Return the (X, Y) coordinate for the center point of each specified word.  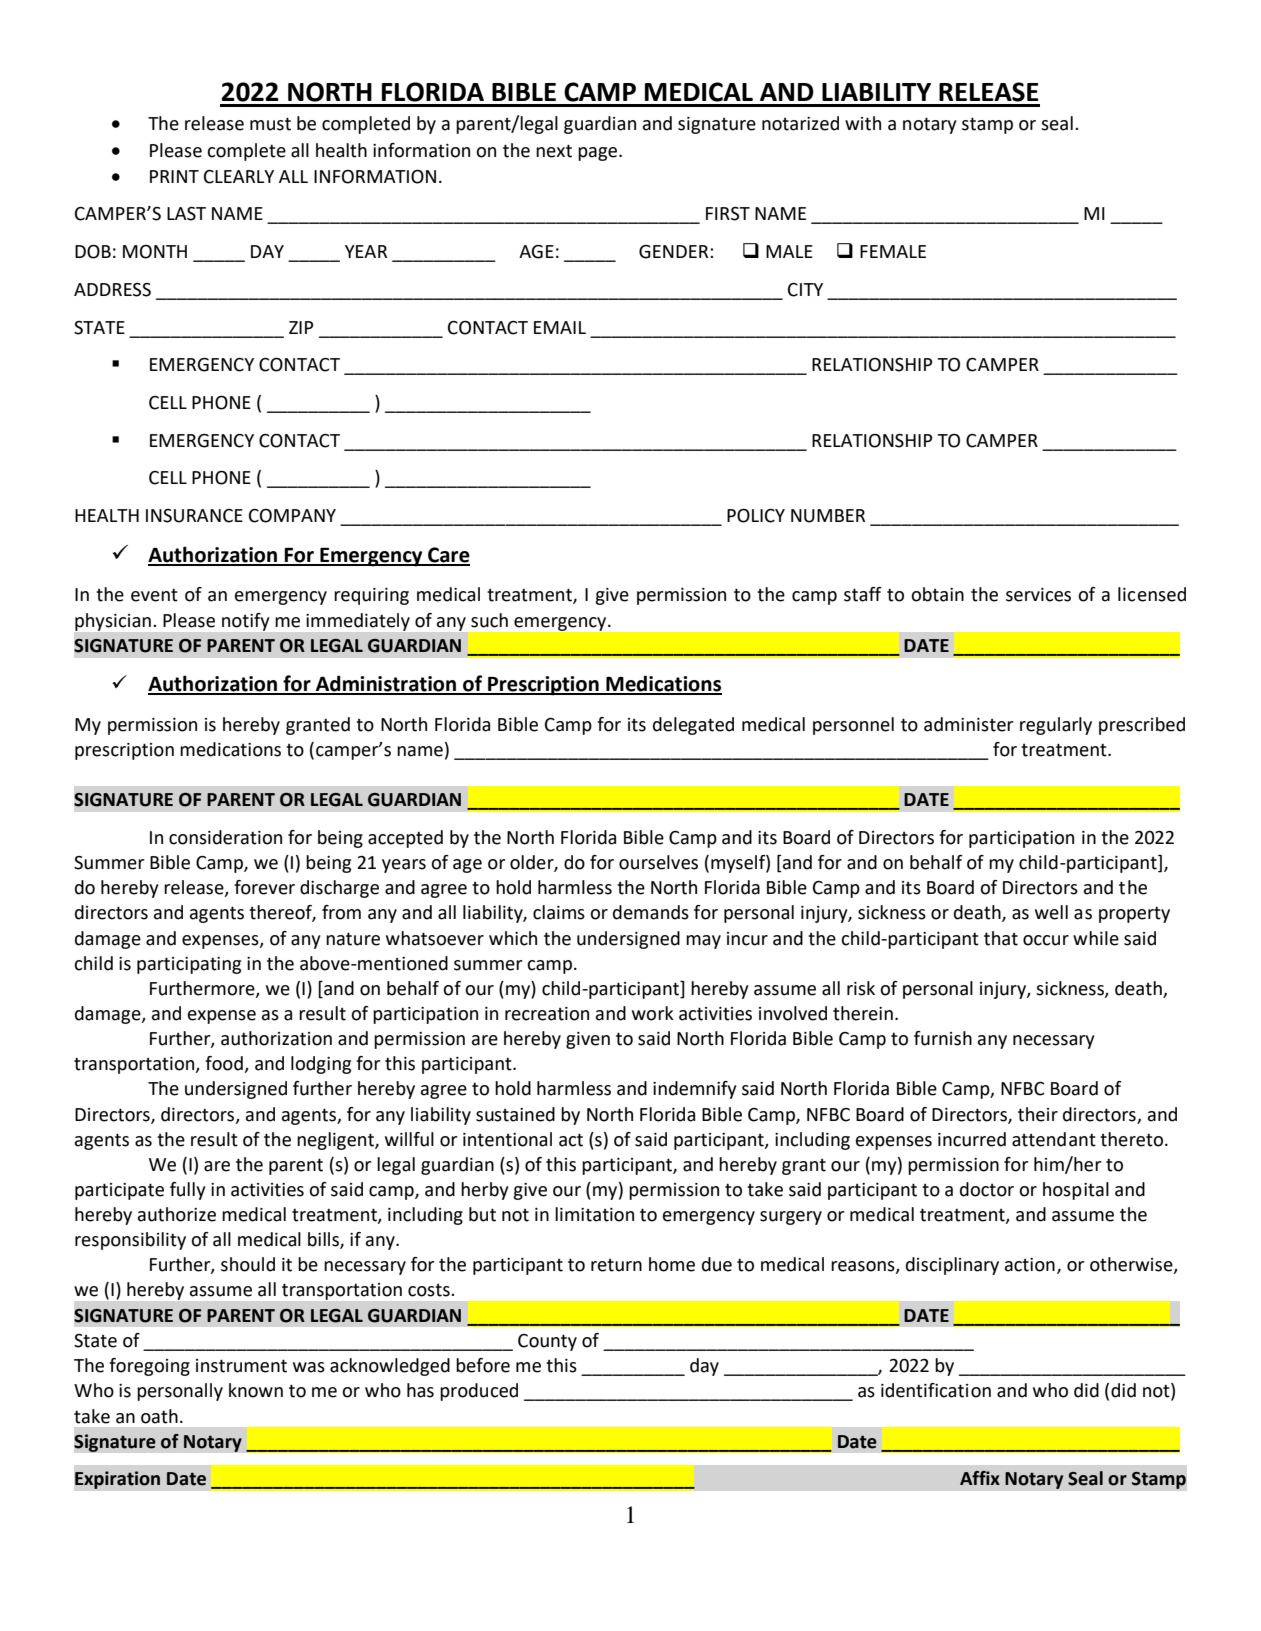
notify (245, 622)
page (599, 154)
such (489, 620)
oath (159, 1416)
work (653, 1013)
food (225, 1064)
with (863, 123)
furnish (943, 1038)
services (1038, 595)
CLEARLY (239, 177)
